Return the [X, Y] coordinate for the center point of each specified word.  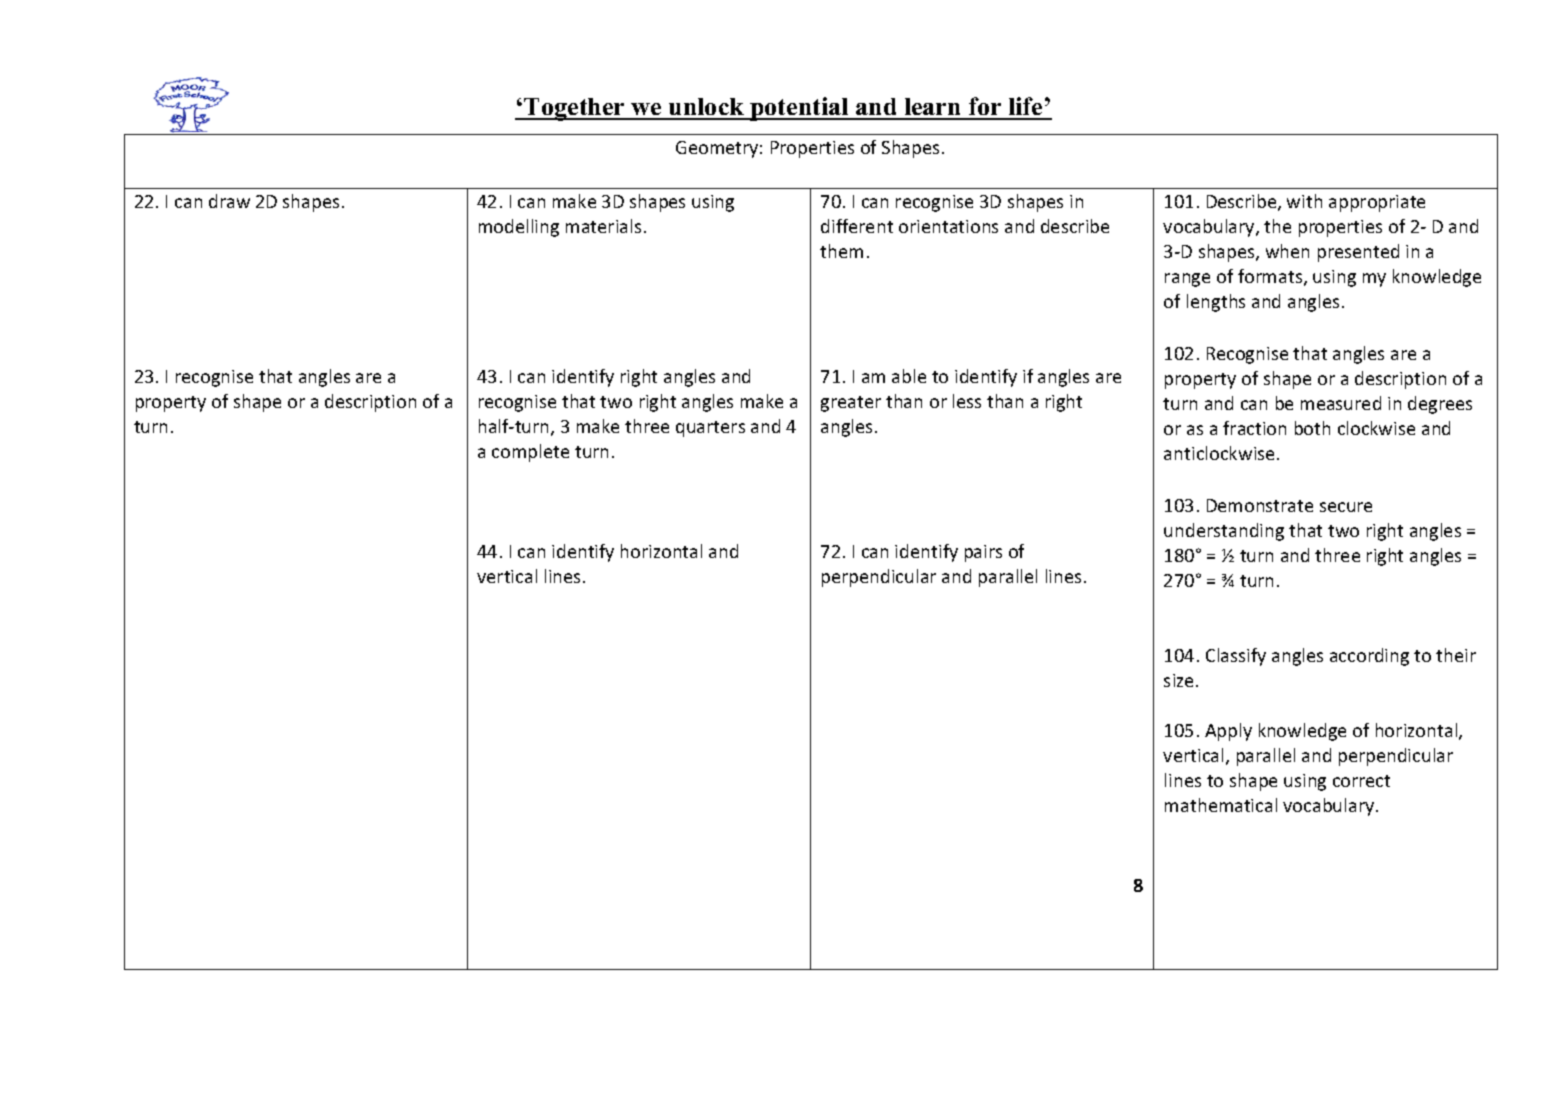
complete [530, 453]
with [1304, 201]
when [1287, 251]
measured [1341, 403]
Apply [1228, 732]
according [1369, 657]
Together [574, 109]
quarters [710, 429]
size [1178, 680]
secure [1346, 507]
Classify [1236, 657]
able [909, 376]
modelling [519, 228]
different [857, 226]
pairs [983, 553]
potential [799, 109]
